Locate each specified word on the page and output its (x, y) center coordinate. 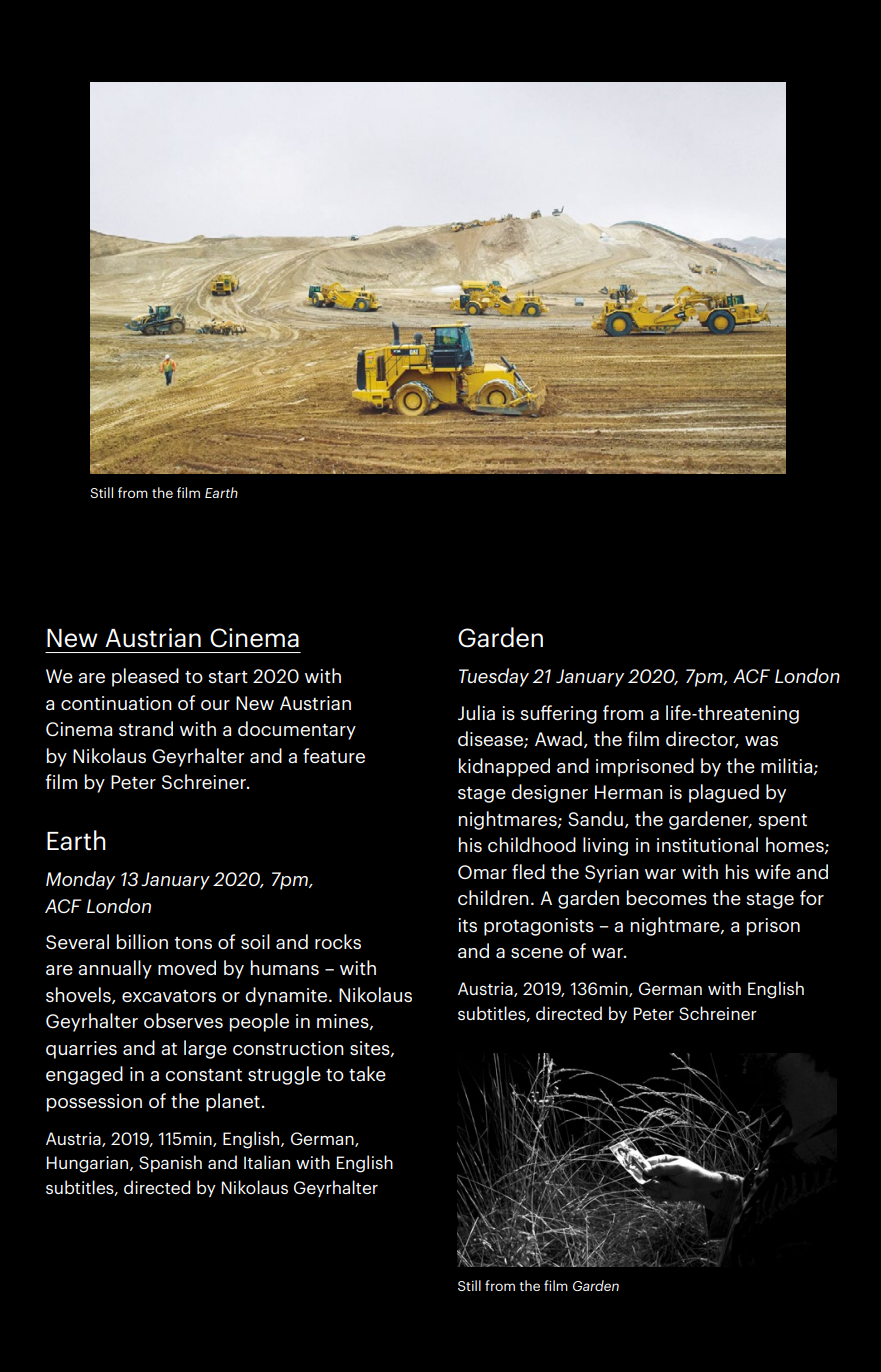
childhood (532, 844)
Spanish (170, 1163)
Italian (267, 1162)
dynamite (287, 996)
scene (537, 953)
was (761, 741)
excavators (169, 996)
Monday (80, 880)
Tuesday (494, 677)
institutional (707, 844)
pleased (145, 677)
